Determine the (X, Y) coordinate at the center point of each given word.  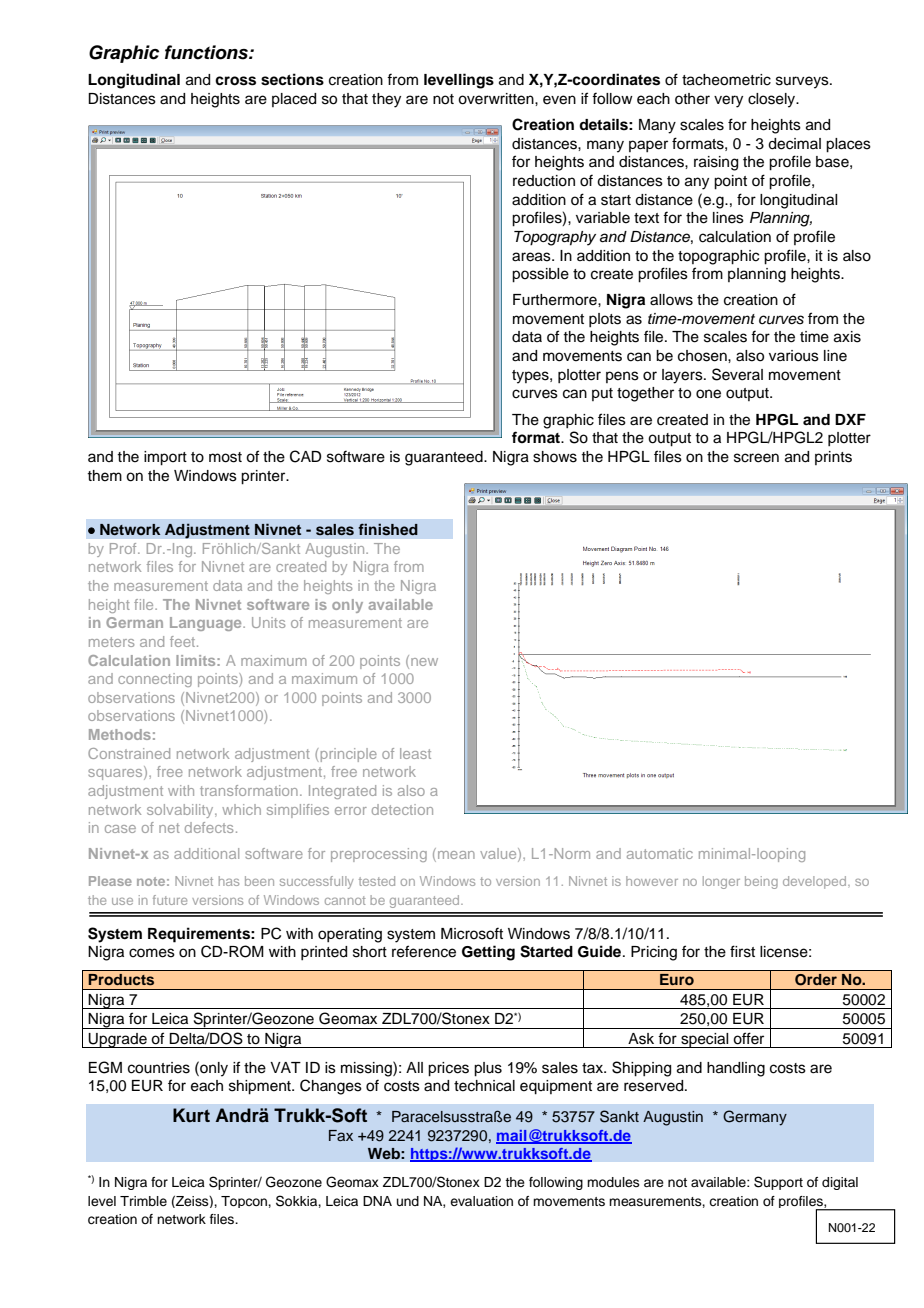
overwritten (497, 99)
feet (184, 641)
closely (773, 100)
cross (235, 81)
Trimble (143, 1201)
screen (756, 458)
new (424, 662)
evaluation (481, 1201)
